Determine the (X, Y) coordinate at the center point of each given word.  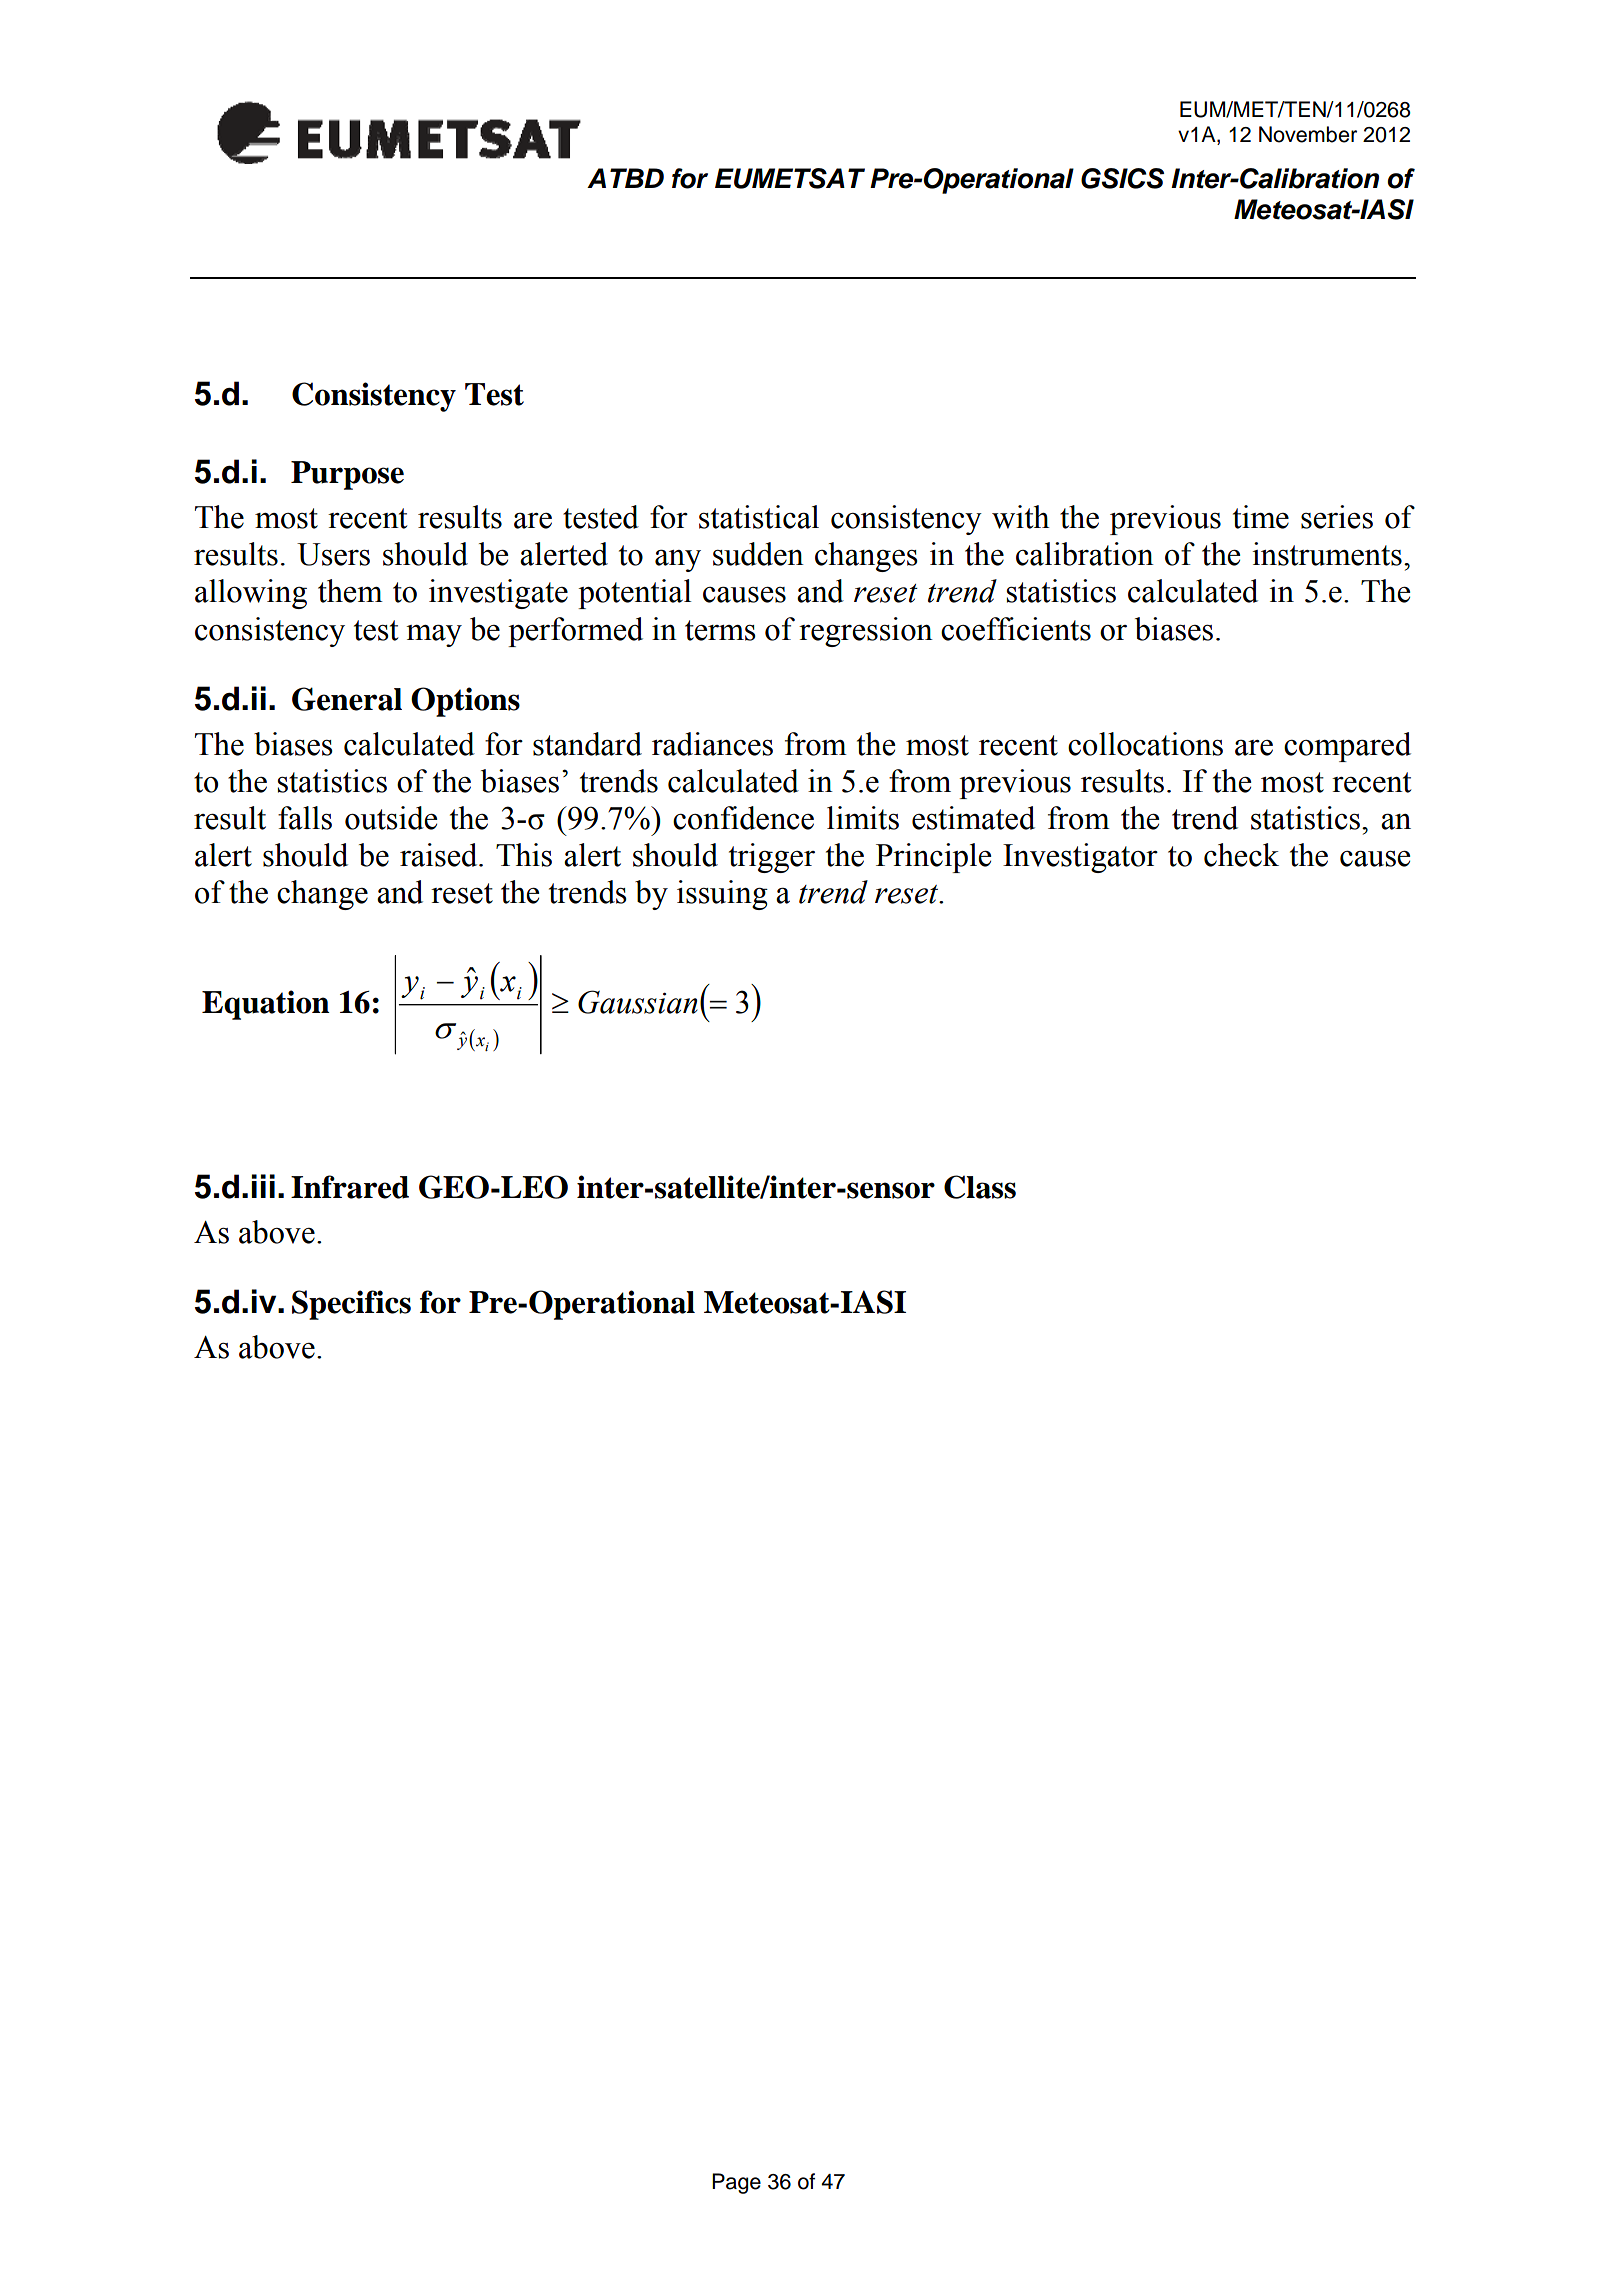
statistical (759, 517)
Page (736, 2183)
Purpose (347, 475)
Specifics (351, 1305)
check (1241, 855)
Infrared (350, 1187)
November (1308, 134)
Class (980, 1187)
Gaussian (638, 1002)
